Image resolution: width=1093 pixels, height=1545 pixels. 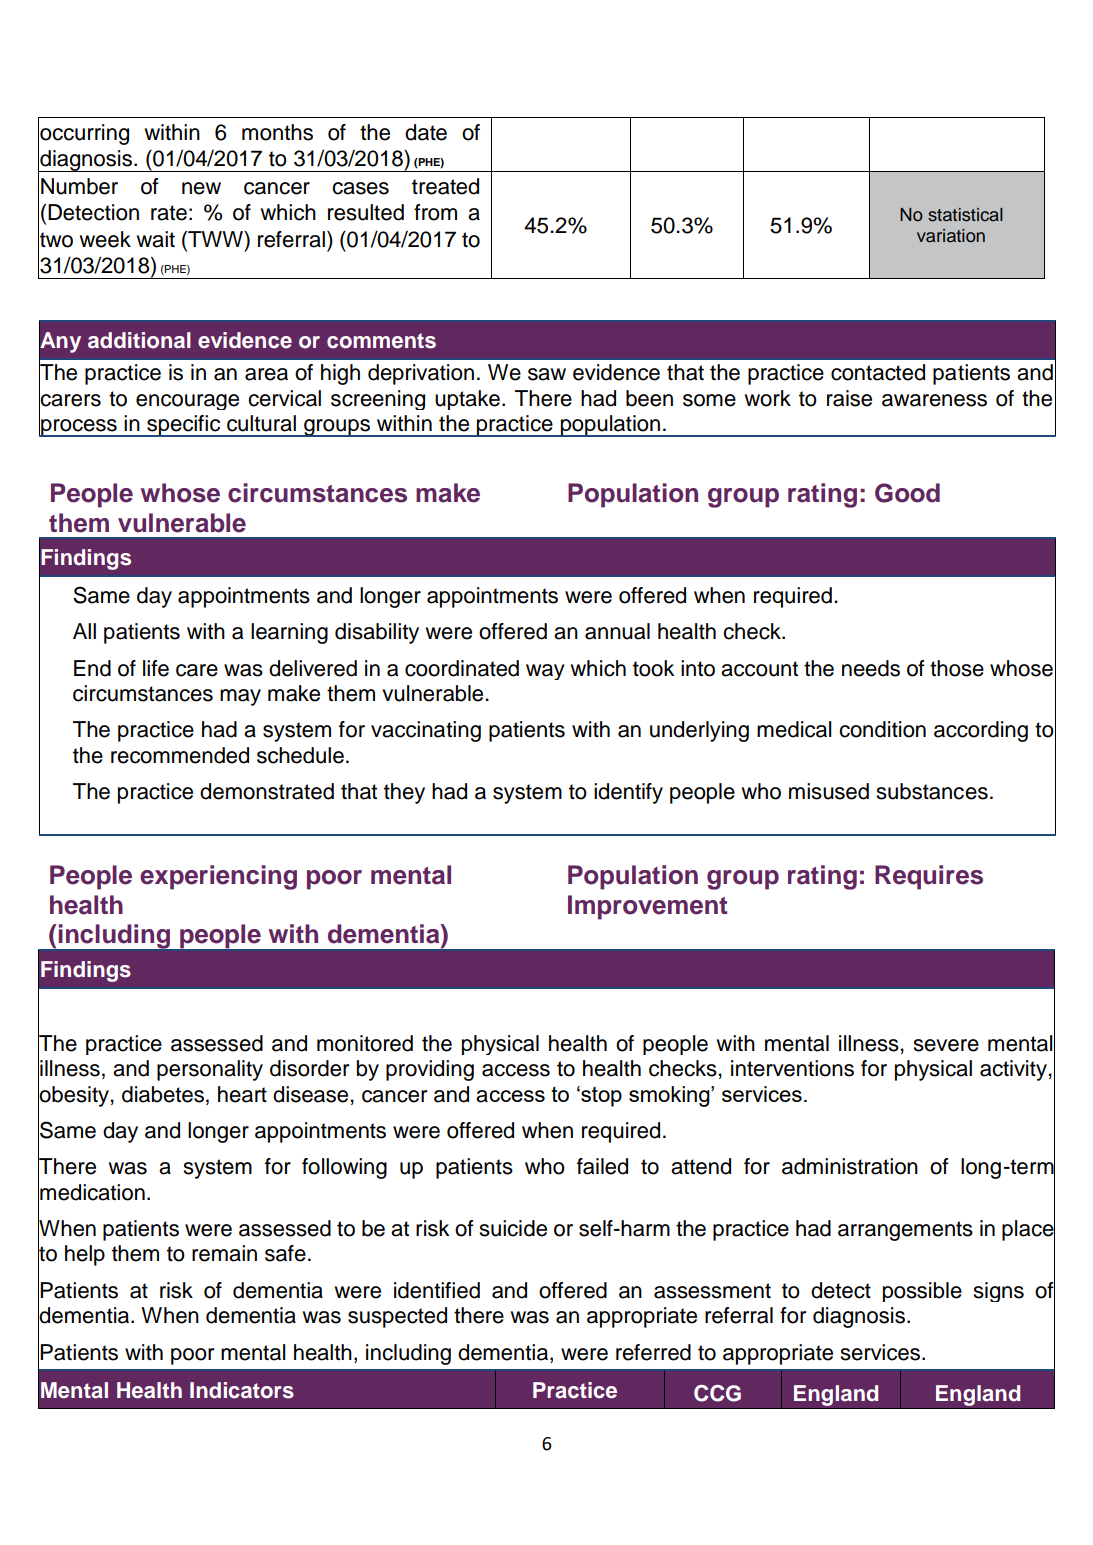 What do you see at coordinates (242, 1390) in the image?
I see `Indicators` at bounding box center [242, 1390].
